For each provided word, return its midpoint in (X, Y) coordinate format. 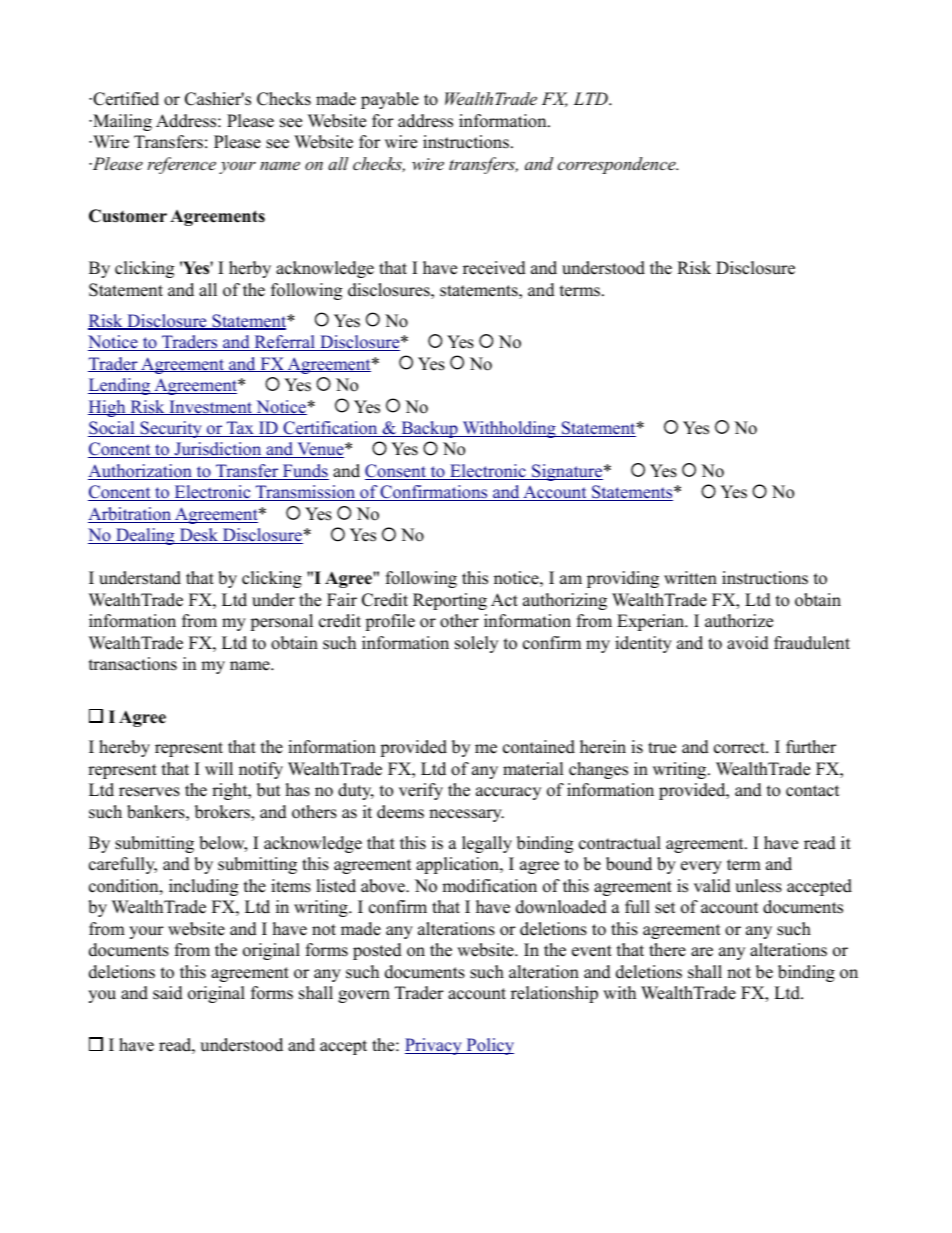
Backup (429, 429)
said (168, 993)
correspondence (617, 165)
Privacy (434, 1046)
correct (741, 748)
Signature (566, 472)
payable (390, 100)
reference (181, 165)
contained (539, 747)
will (219, 768)
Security (171, 429)
